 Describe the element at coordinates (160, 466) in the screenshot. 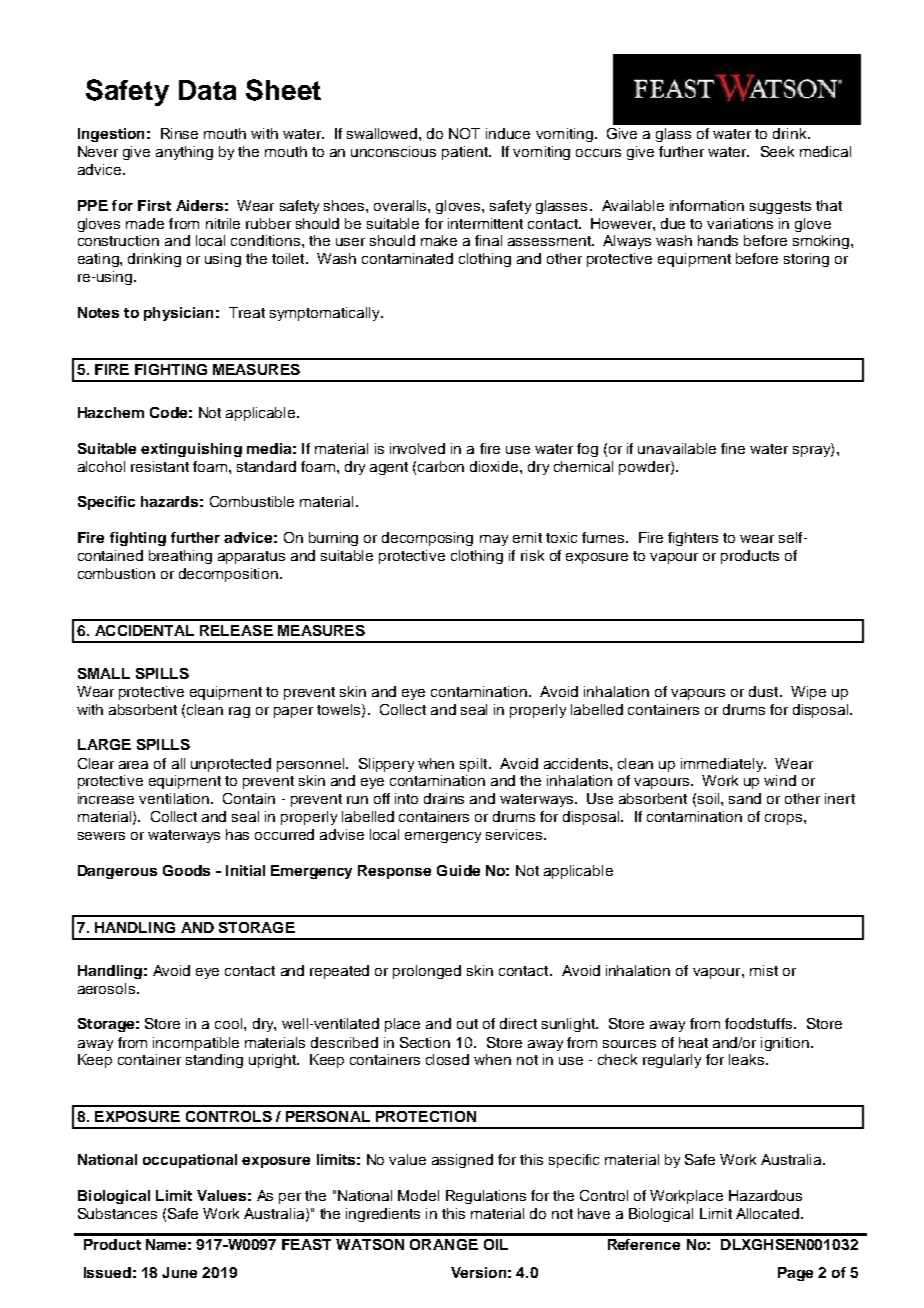

I see `resistant` at that location.
